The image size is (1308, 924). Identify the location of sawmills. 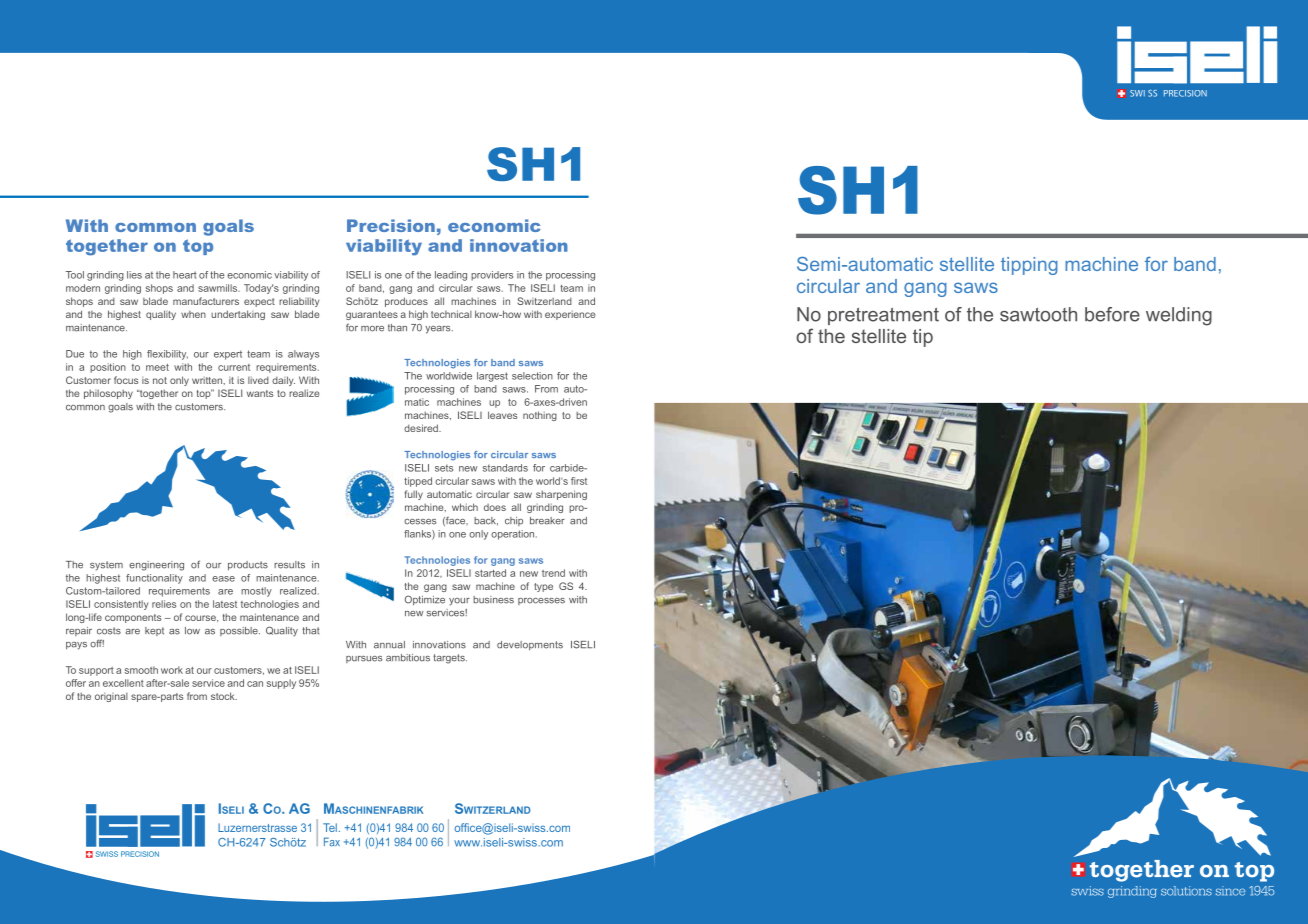
(218, 288).
